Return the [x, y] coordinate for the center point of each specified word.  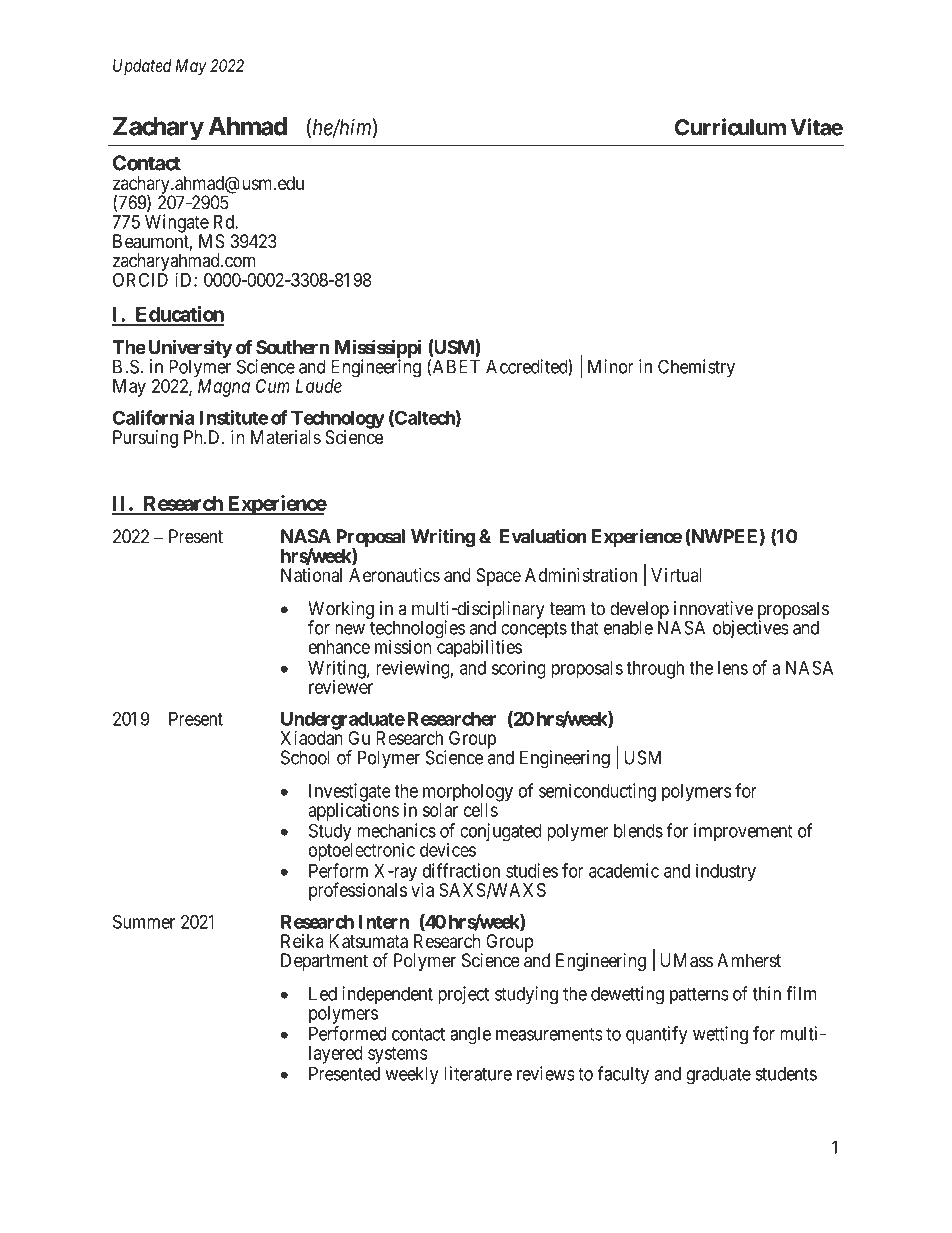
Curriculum [730, 127]
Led [323, 993]
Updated [142, 67]
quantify [657, 1035]
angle [470, 1035]
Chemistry [696, 368]
